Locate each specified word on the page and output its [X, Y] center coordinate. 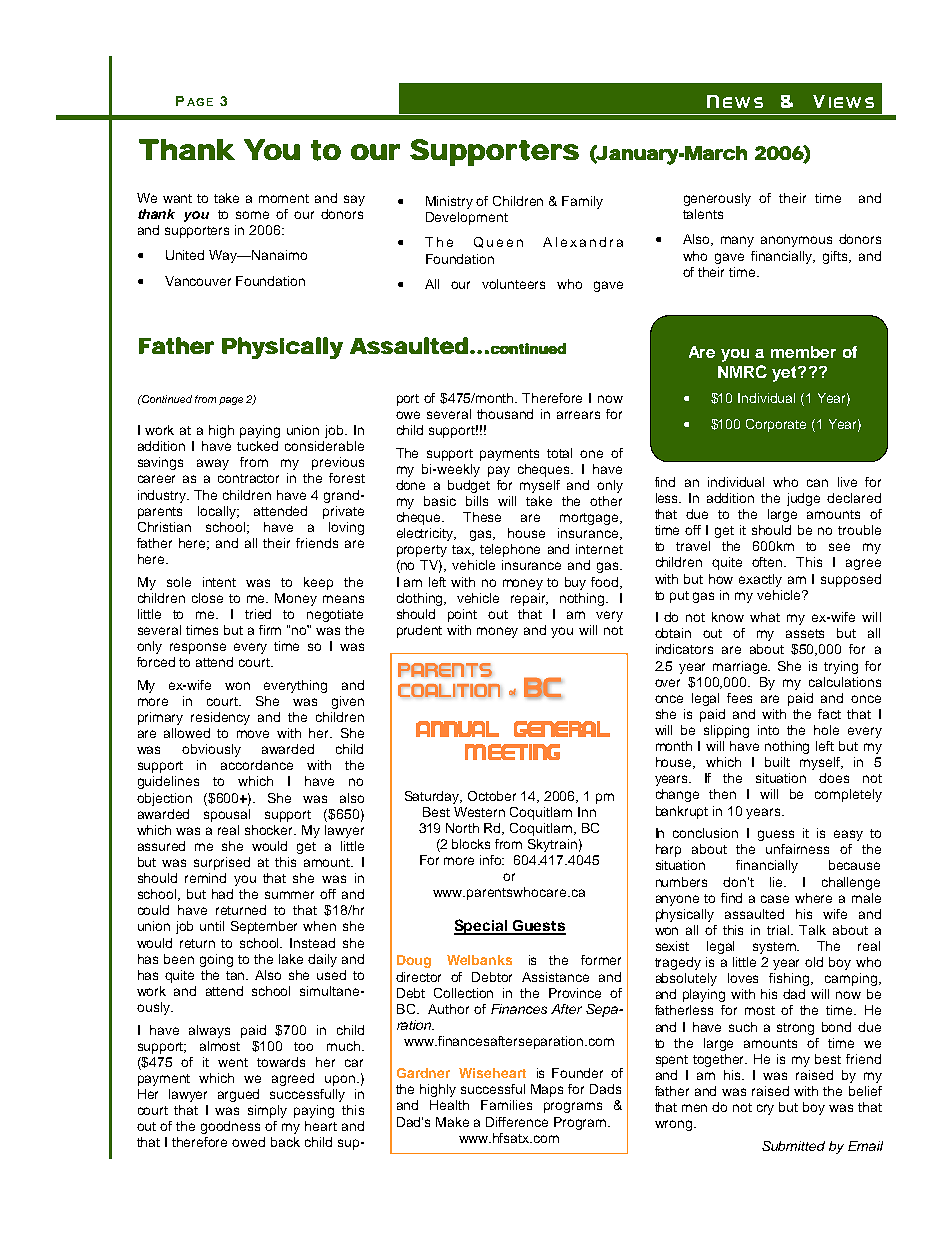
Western [479, 812]
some [252, 215]
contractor [248, 478]
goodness [230, 1127]
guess [776, 835]
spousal [227, 815]
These [482, 517]
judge [803, 499]
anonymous [796, 241]
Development [467, 218]
